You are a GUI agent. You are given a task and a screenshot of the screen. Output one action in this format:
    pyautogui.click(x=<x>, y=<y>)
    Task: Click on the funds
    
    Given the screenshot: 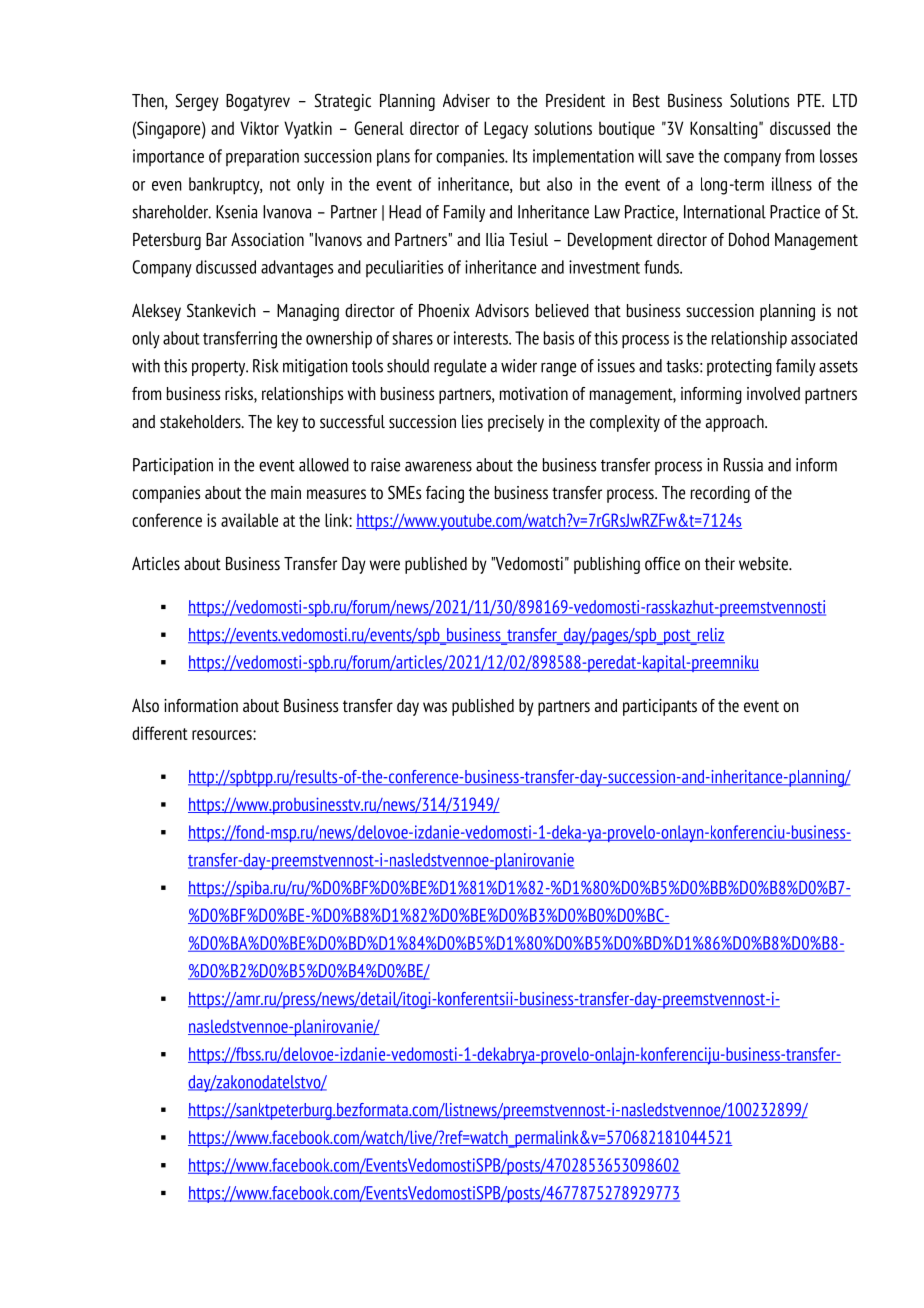 What is the action you would take?
    pyautogui.click(x=662, y=267)
